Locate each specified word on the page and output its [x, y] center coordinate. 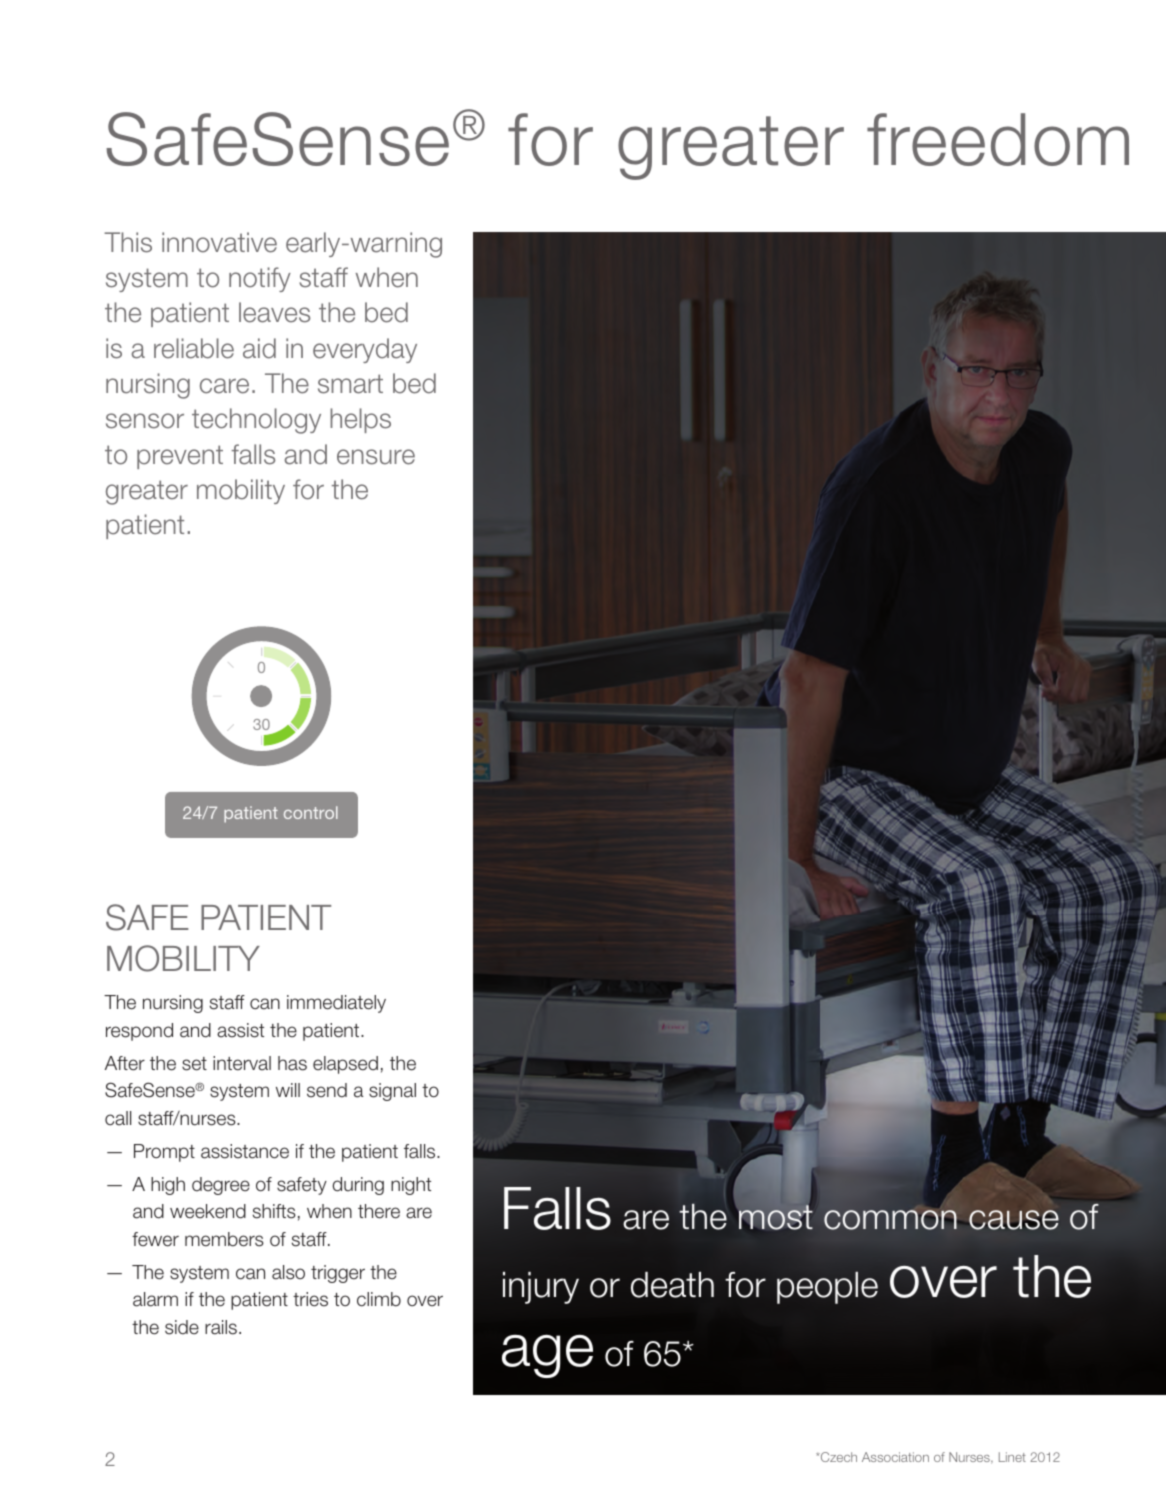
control [311, 812]
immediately [336, 1004]
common [890, 1220]
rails [221, 1327]
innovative [219, 242]
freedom [998, 139]
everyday [365, 350]
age [547, 1356]
